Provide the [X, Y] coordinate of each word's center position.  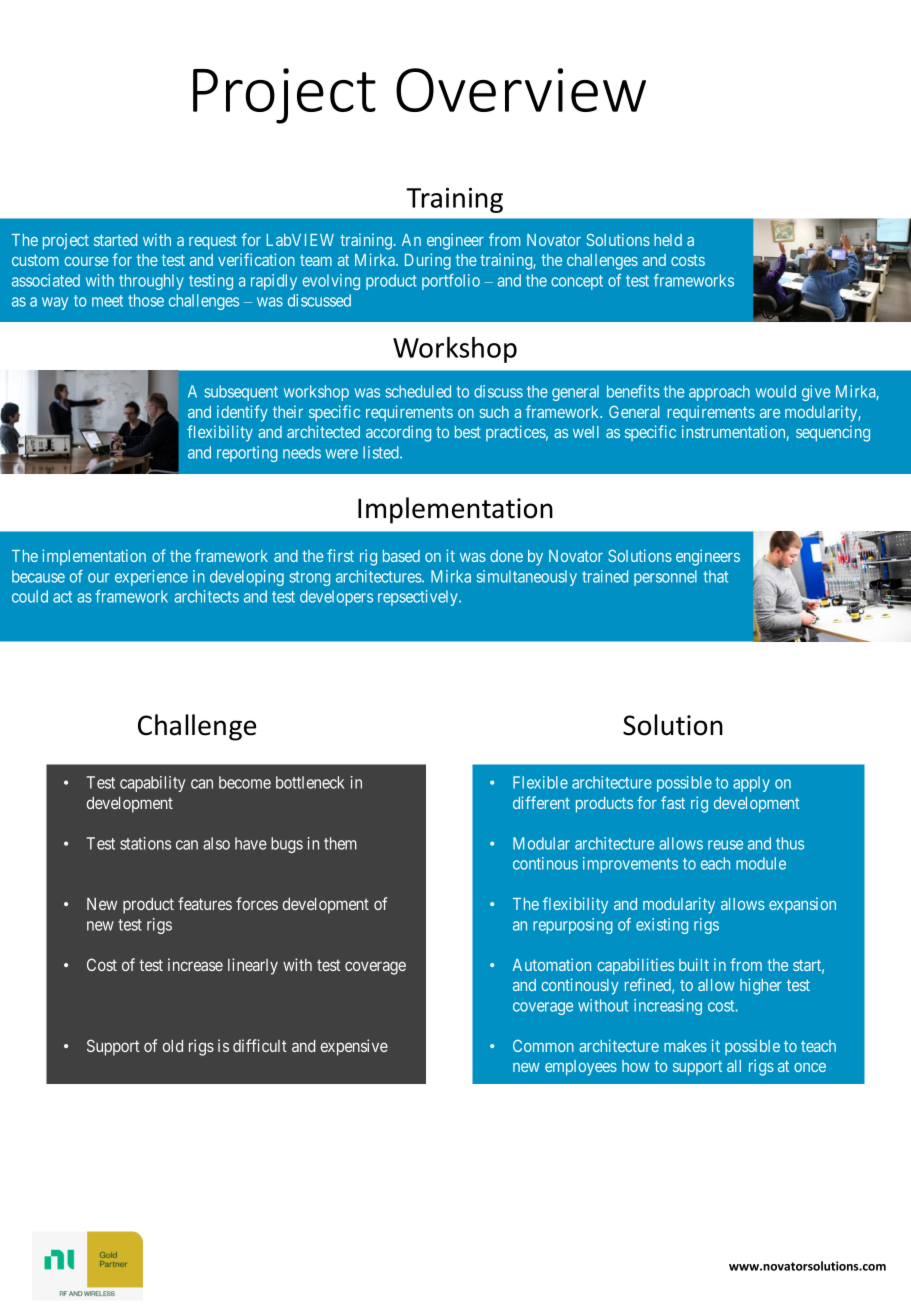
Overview [521, 90]
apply [751, 784]
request [213, 242]
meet [107, 301]
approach [719, 393]
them [340, 843]
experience [151, 578]
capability [153, 784]
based [401, 556]
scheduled [418, 391]
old [173, 1046]
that [716, 576]
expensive [354, 1047]
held [668, 240]
